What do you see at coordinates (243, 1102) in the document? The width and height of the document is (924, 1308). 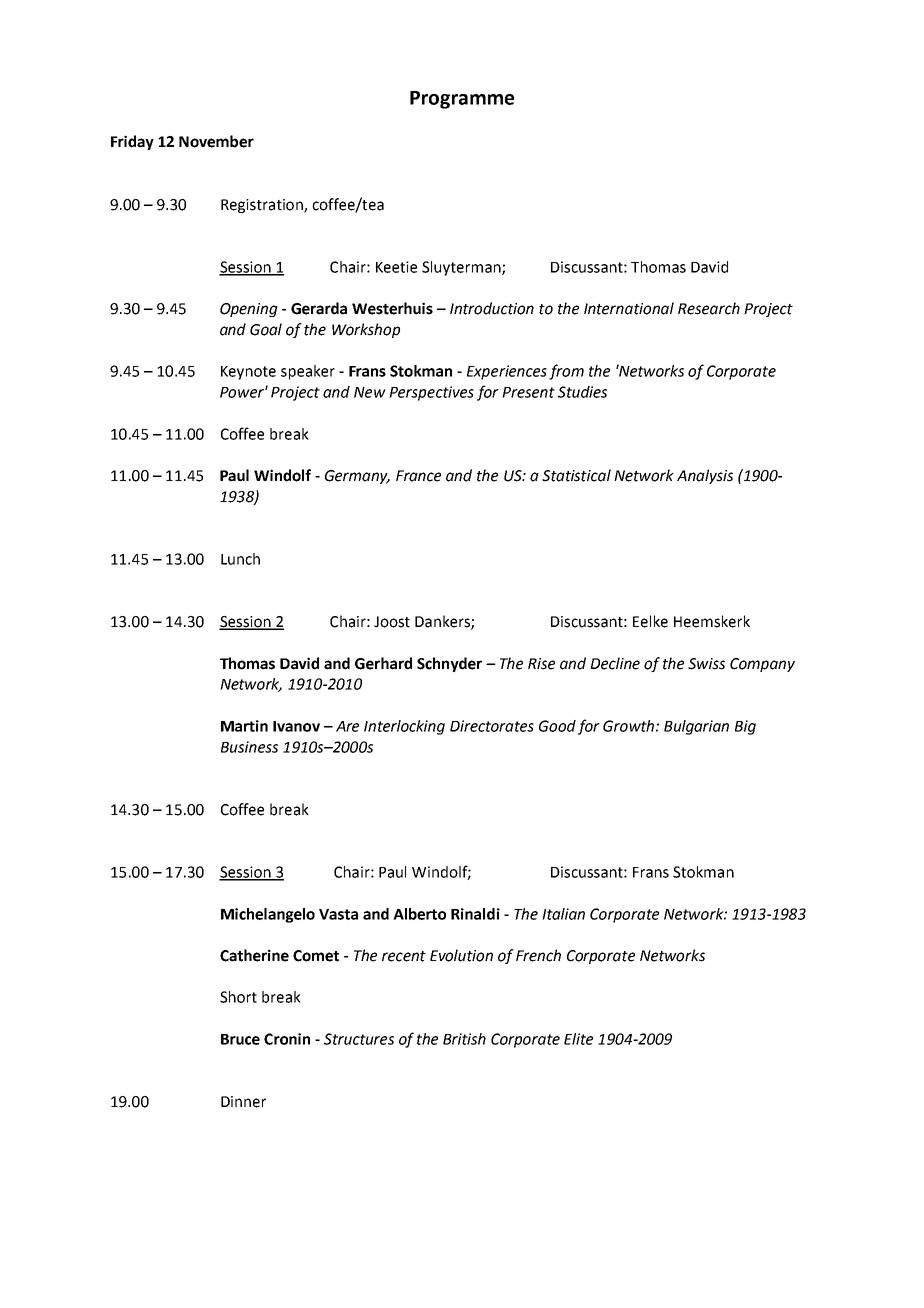 I see `Dinner` at bounding box center [243, 1102].
